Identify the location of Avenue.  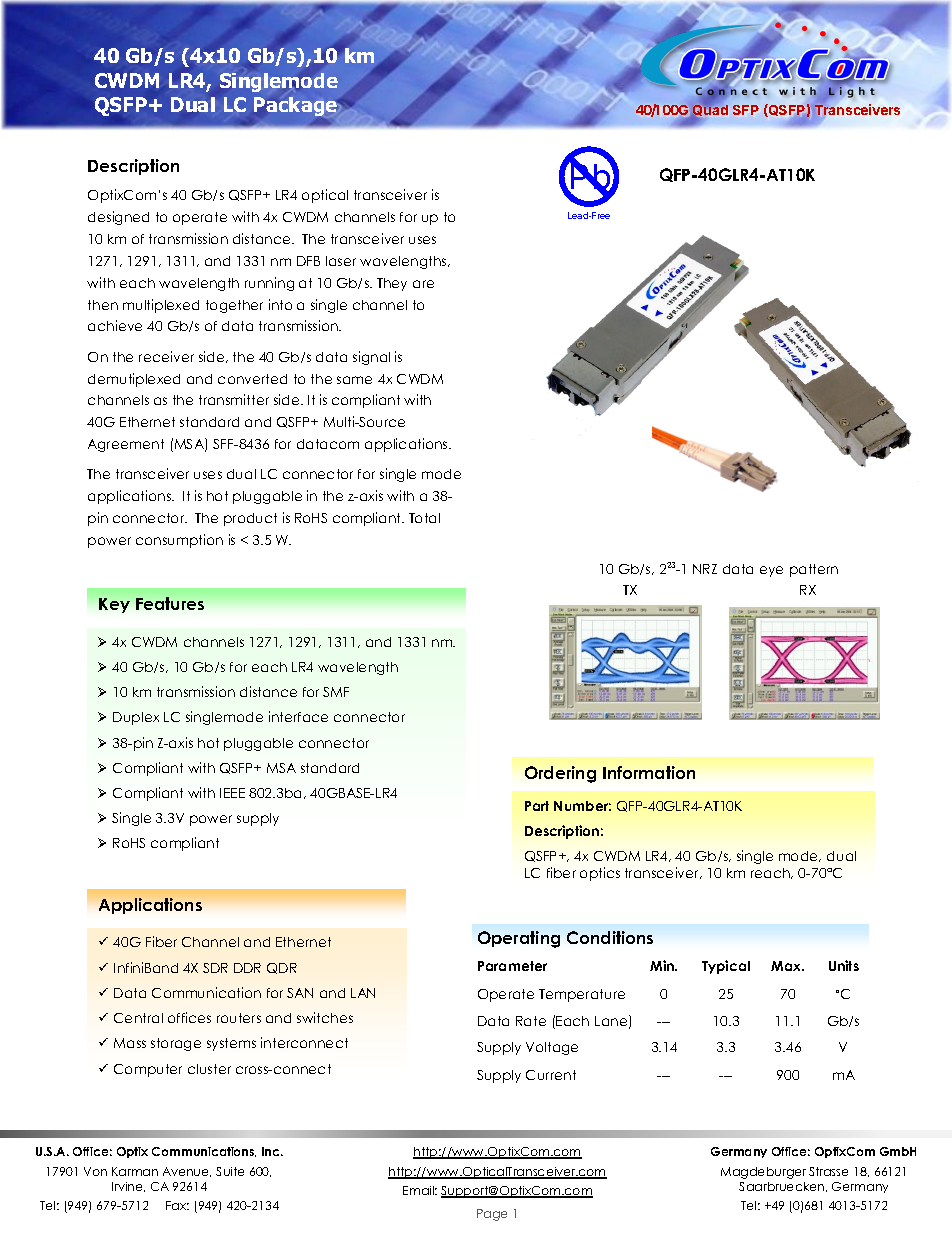
(187, 1172).
